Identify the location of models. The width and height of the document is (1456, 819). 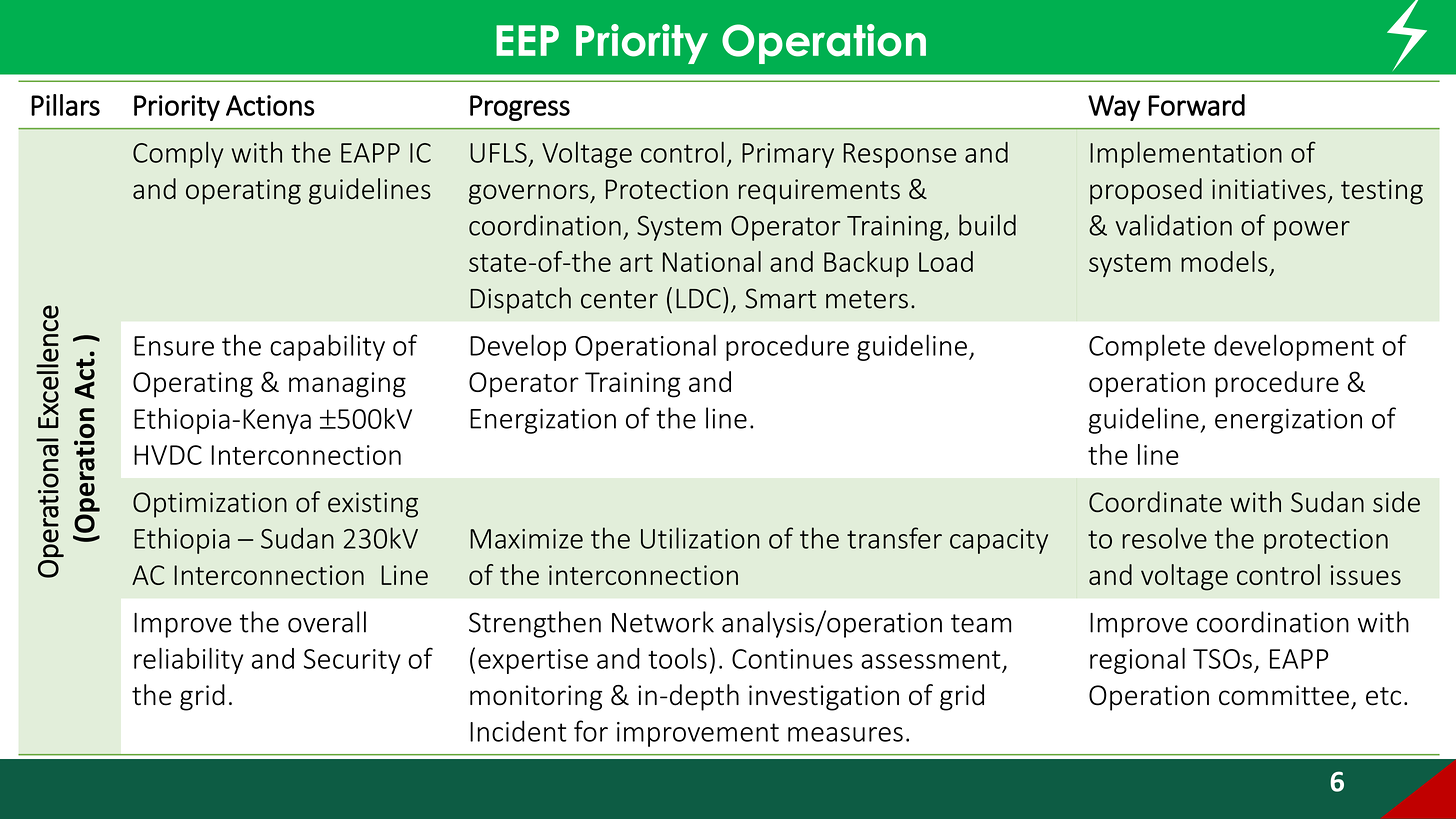
(1224, 261).
